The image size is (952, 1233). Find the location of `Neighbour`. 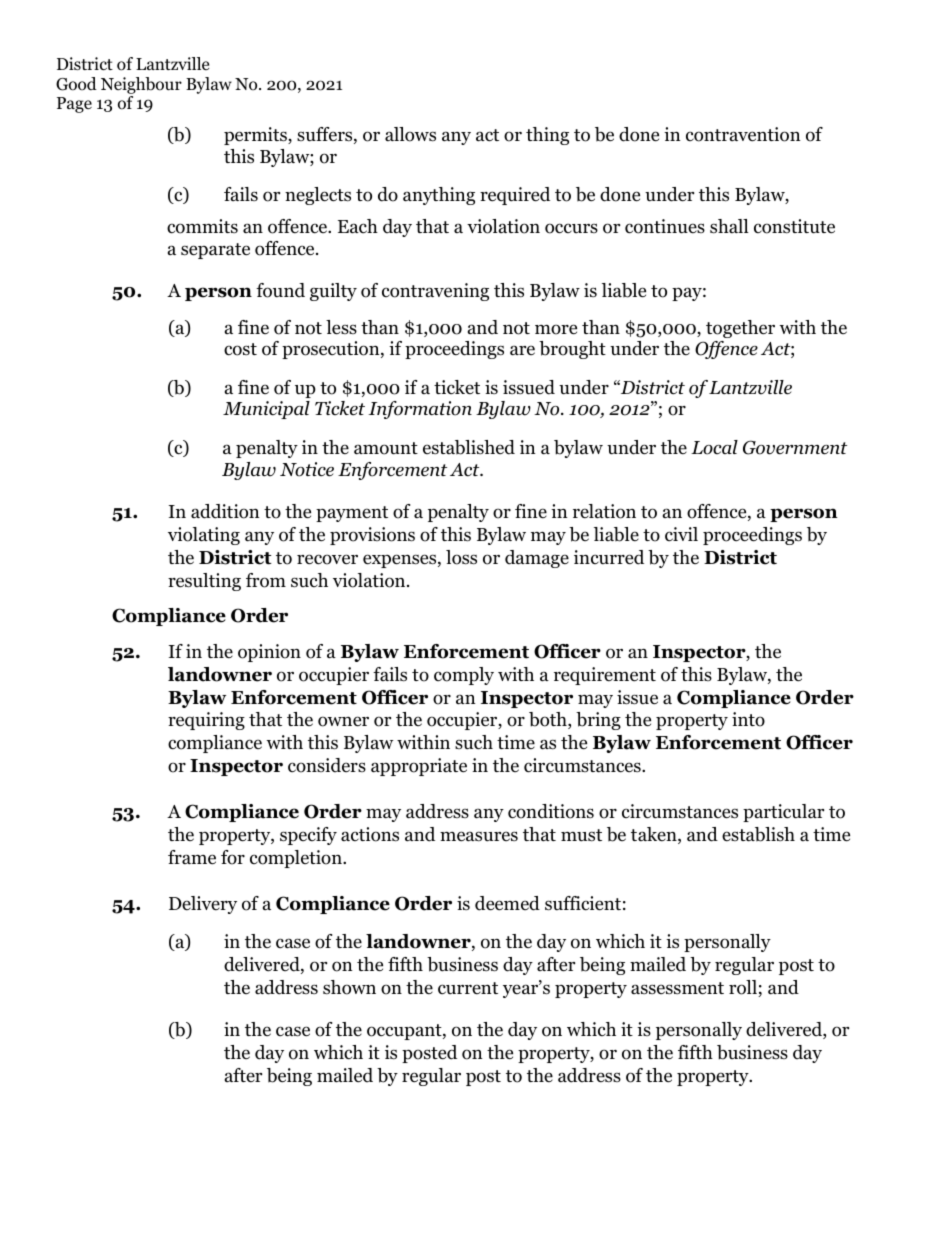

Neighbour is located at coordinates (141, 85).
